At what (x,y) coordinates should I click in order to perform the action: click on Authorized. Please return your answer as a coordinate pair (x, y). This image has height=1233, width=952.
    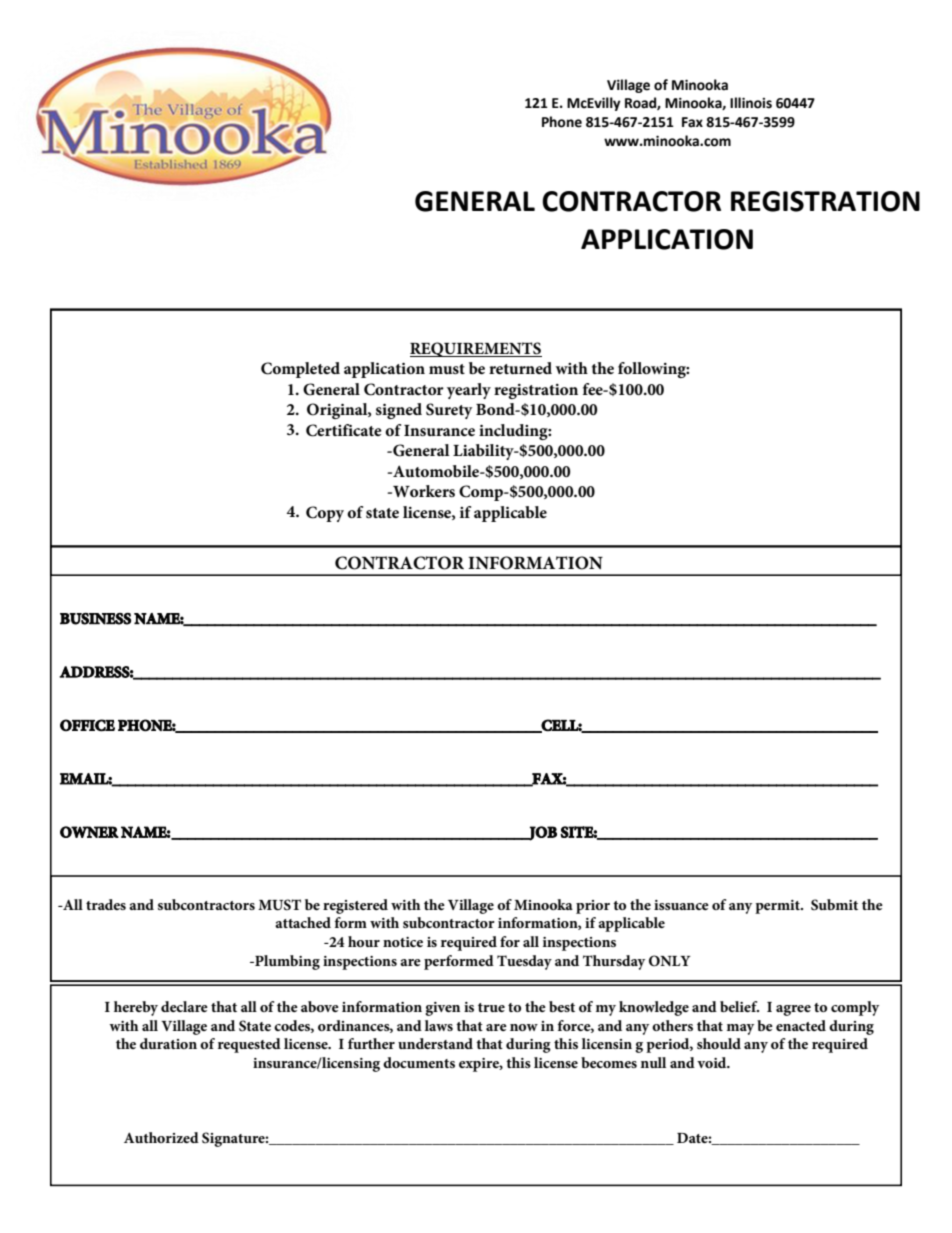
    Looking at the image, I should click on (161, 1137).
